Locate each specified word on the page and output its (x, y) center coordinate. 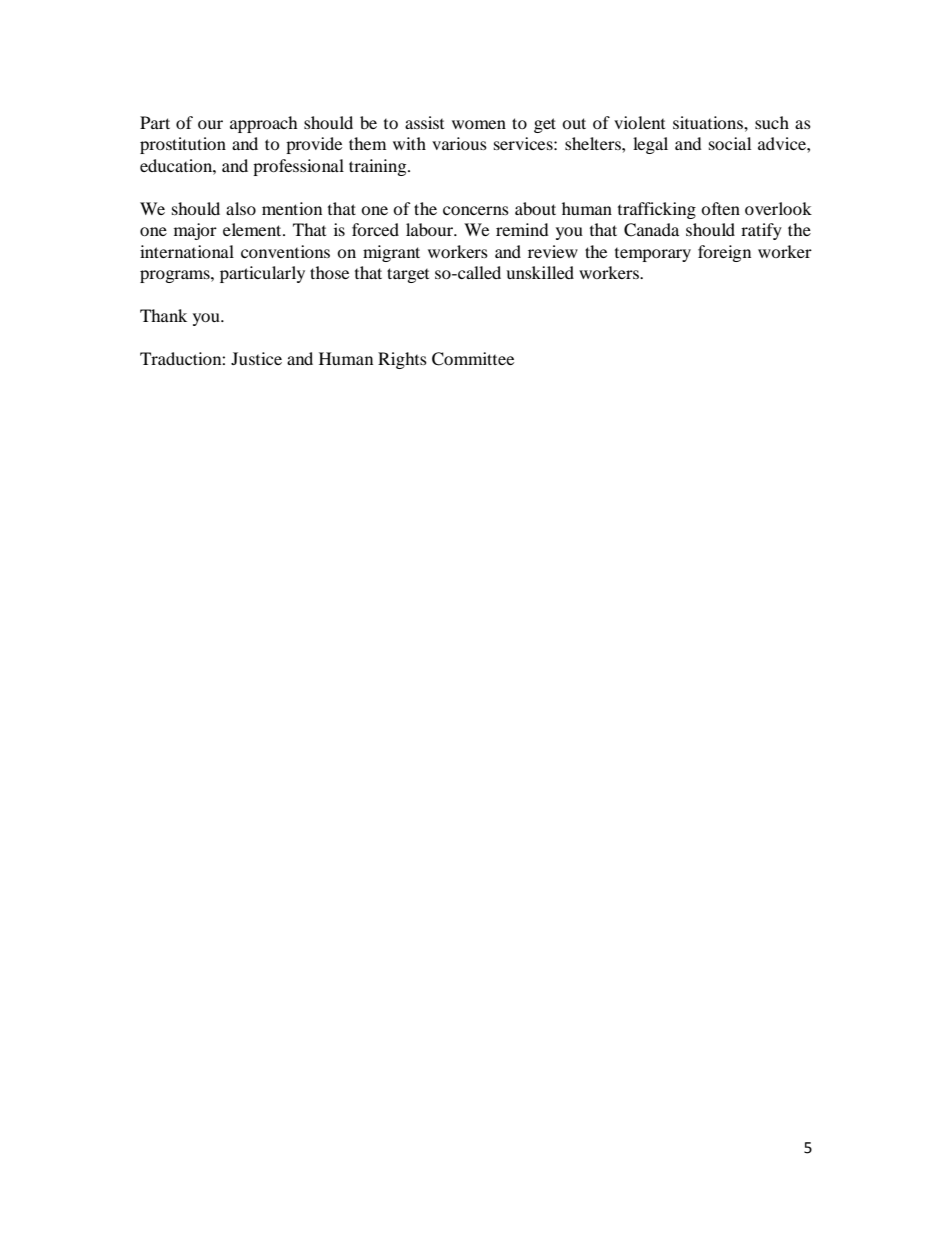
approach (264, 124)
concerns (476, 210)
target (408, 275)
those (329, 272)
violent (639, 122)
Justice (256, 358)
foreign (724, 253)
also (241, 208)
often (720, 208)
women (479, 124)
